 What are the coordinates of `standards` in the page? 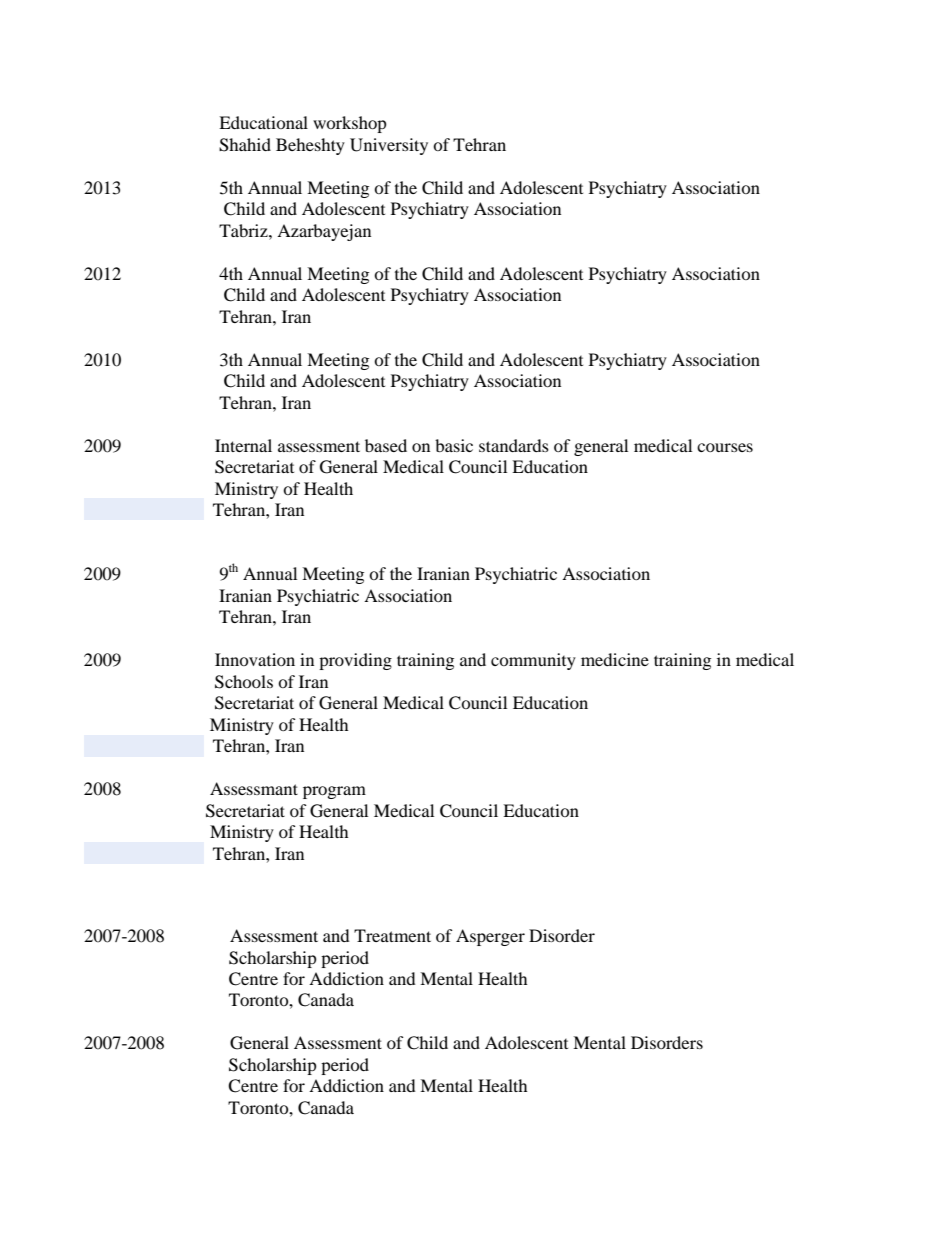 It's located at (514, 445).
